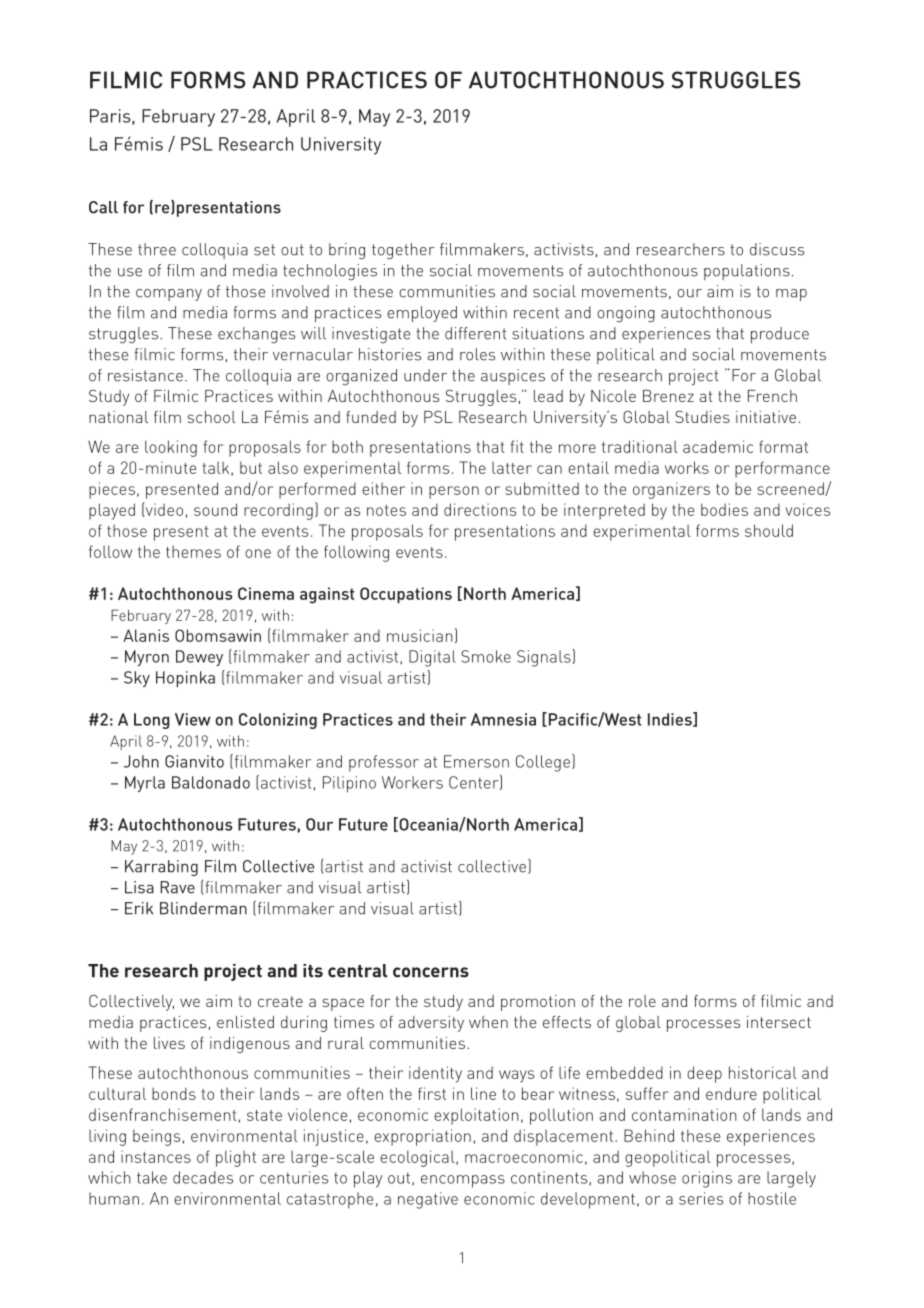 The height and width of the document is (1308, 924). Describe the element at coordinates (544, 763) in the document. I see `College` at that location.
